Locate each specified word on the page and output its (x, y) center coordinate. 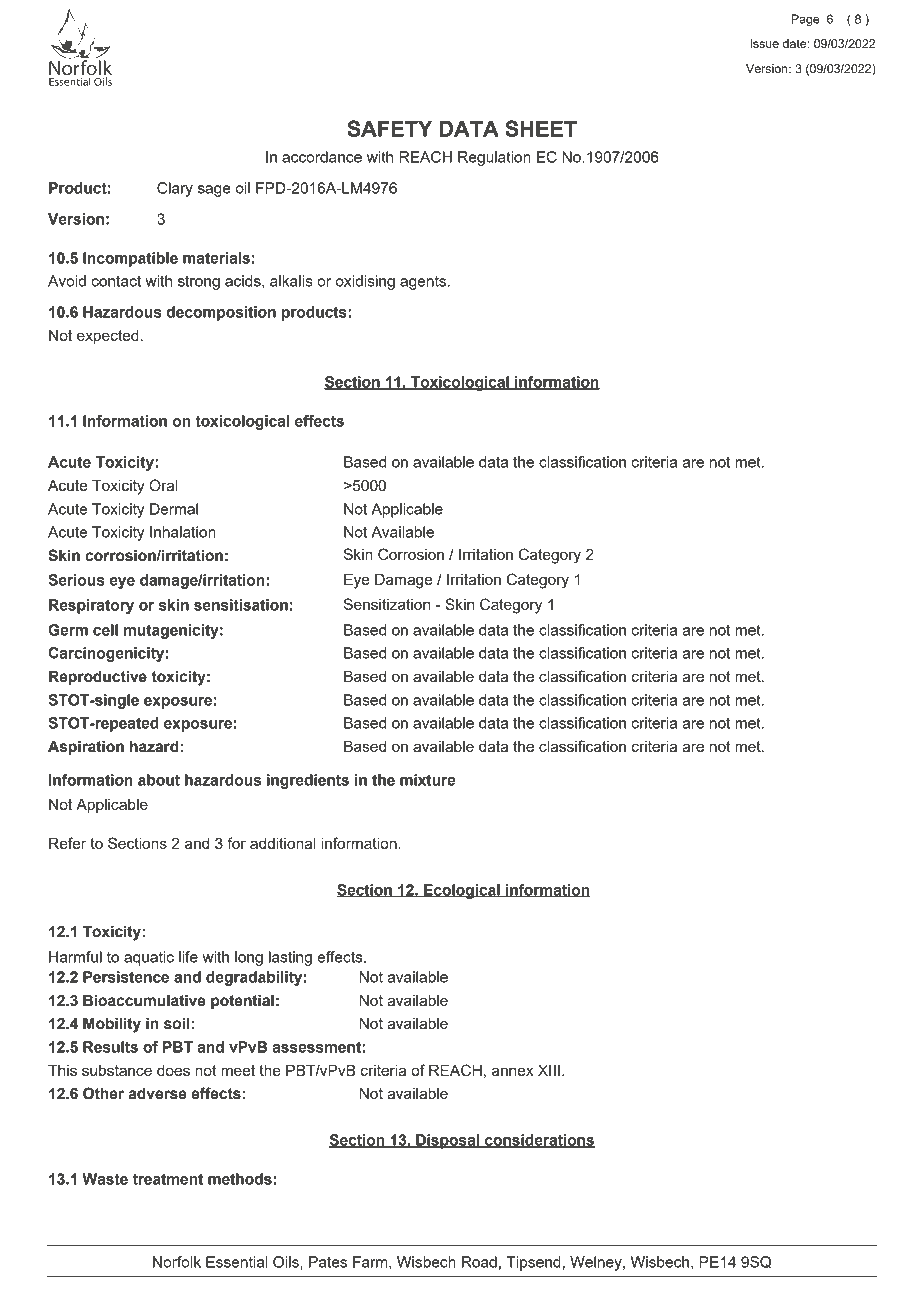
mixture (428, 780)
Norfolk (177, 1262)
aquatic (149, 958)
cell (105, 630)
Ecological (462, 891)
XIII (549, 1070)
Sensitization (387, 604)
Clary (175, 189)
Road (479, 1262)
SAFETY (389, 128)
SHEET (541, 128)
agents (424, 283)
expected (108, 337)
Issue (764, 43)
